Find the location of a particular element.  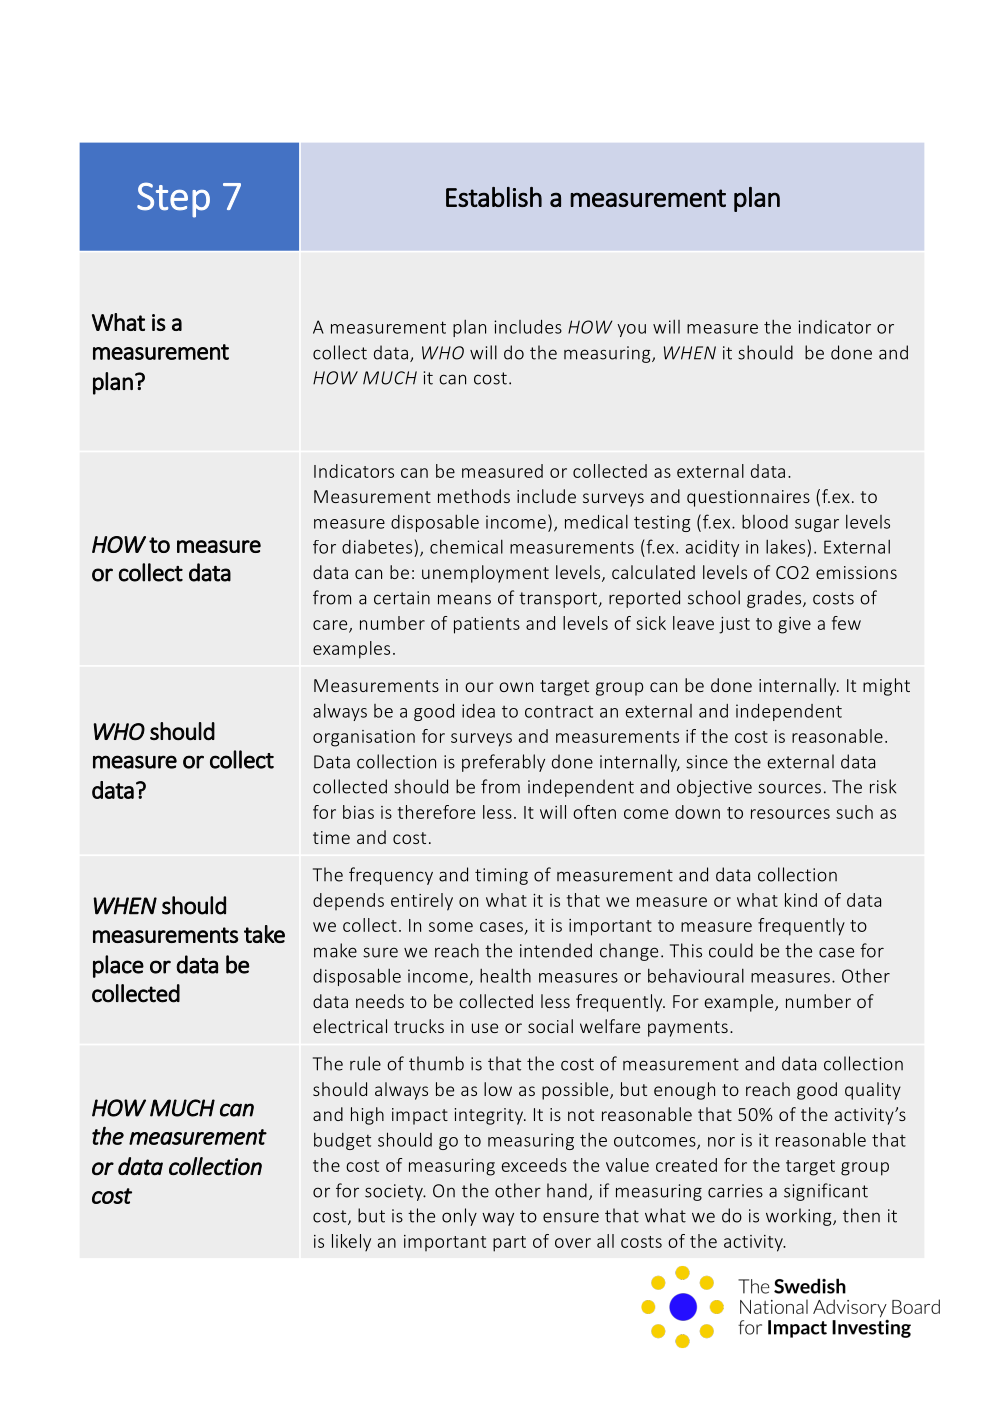

likely is located at coordinates (351, 1242).
